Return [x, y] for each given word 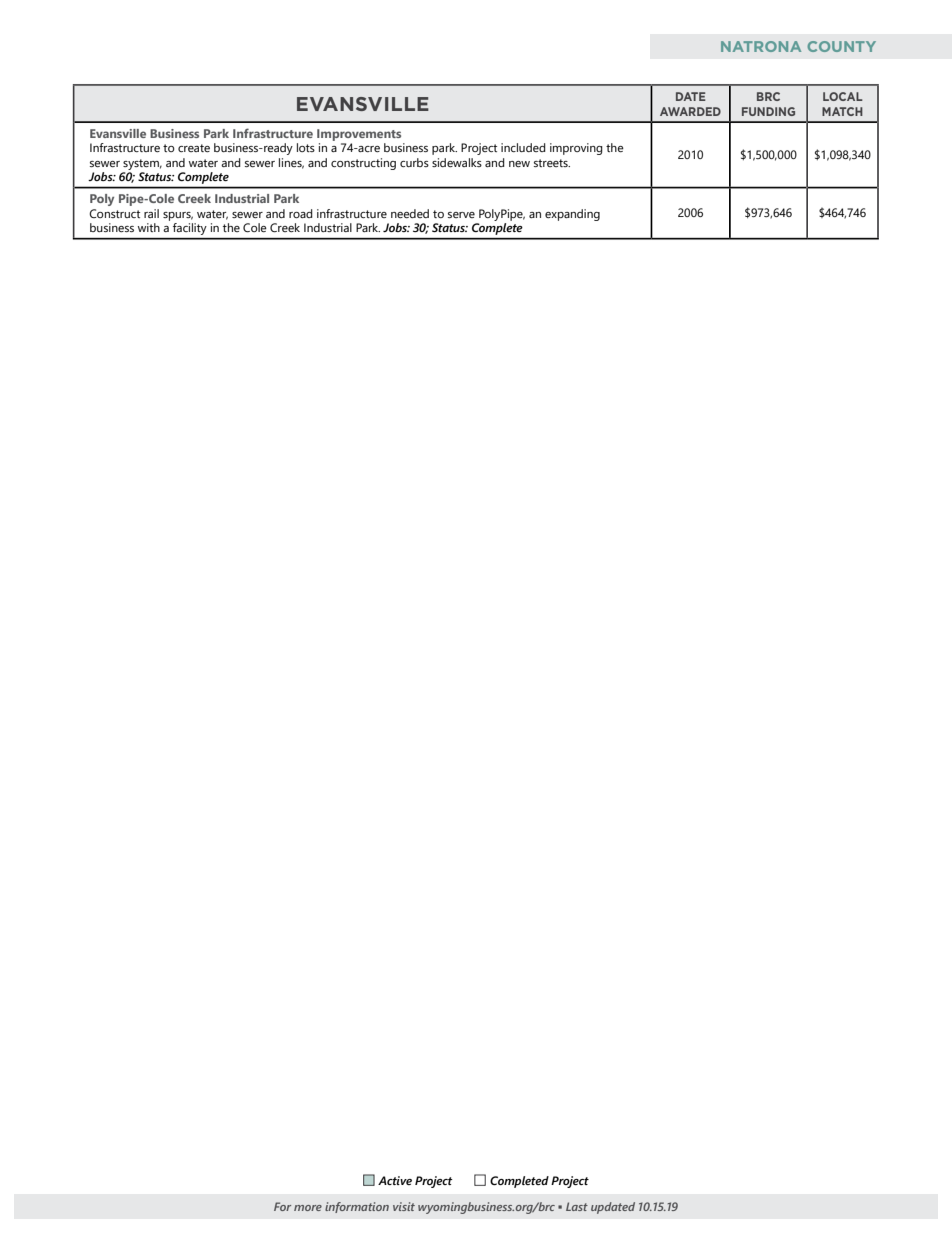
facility [189, 229]
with [149, 227]
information [357, 1207]
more [308, 1208]
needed [410, 213]
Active [395, 1180]
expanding [572, 215]
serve [461, 215]
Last [577, 1206]
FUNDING [768, 111]
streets [552, 163]
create [194, 148]
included [523, 147]
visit [404, 1206]
